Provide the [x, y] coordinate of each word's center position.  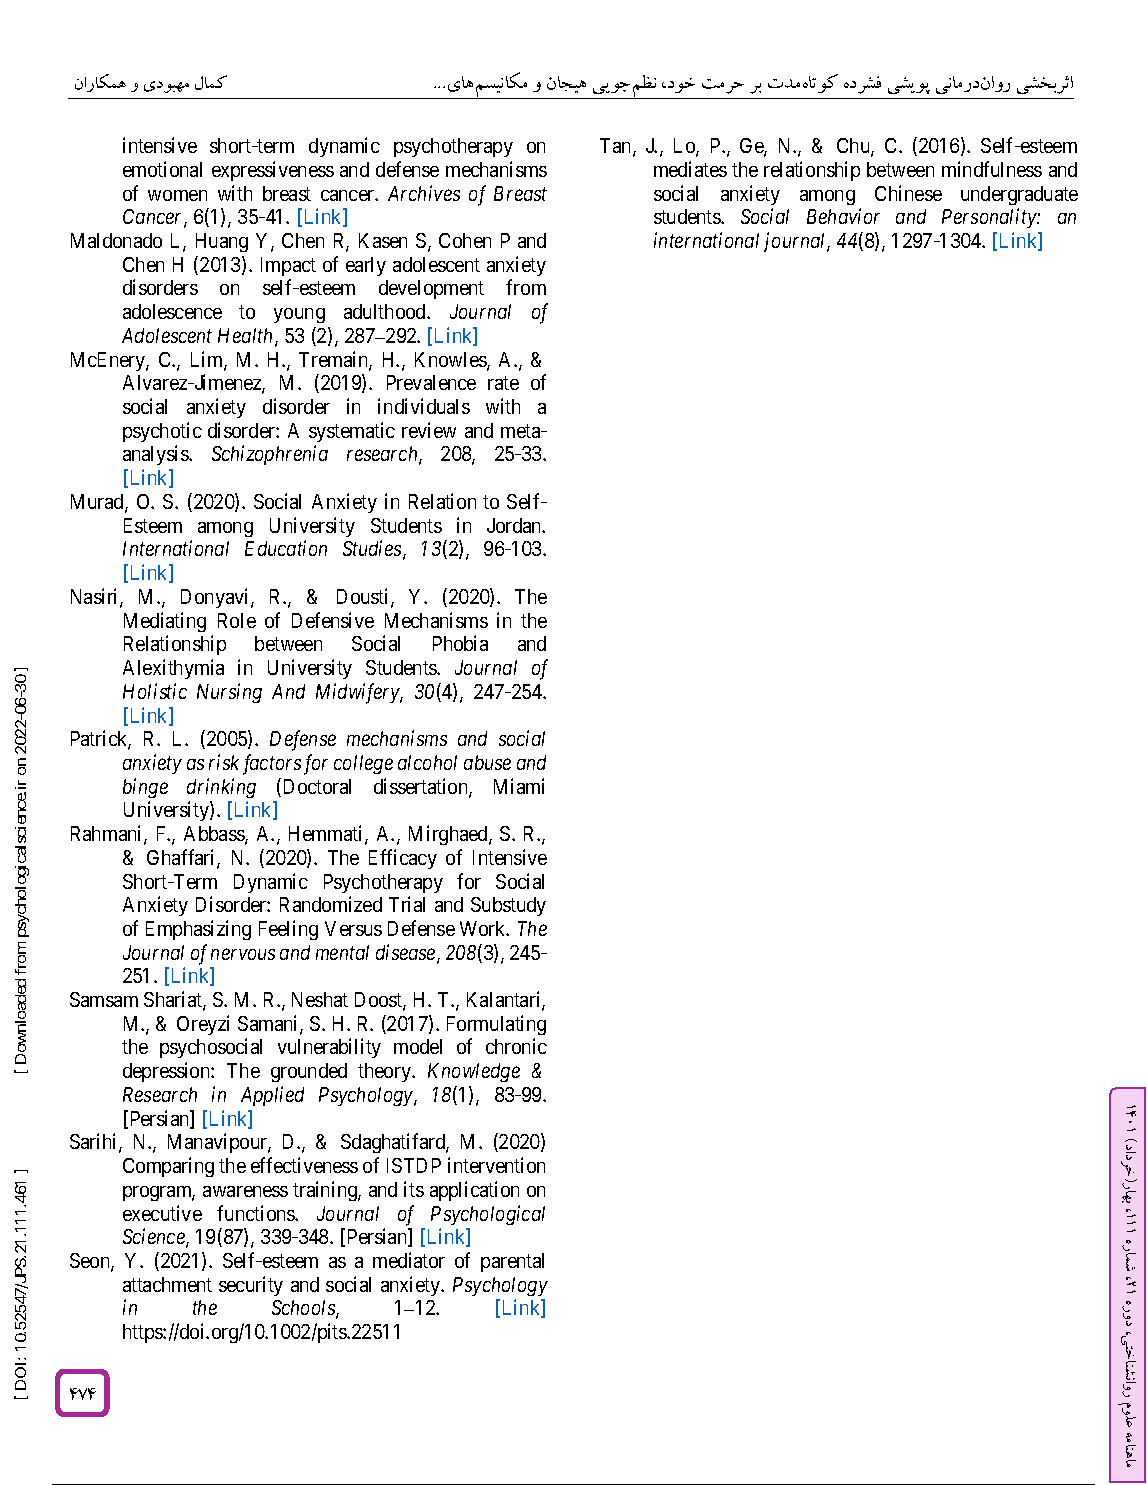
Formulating [496, 1025]
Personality [990, 218]
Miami [519, 786]
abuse [487, 762]
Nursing [229, 693]
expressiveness [273, 171]
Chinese [908, 193]
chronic [516, 1046]
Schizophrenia [270, 455]
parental [512, 1262]
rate [503, 383]
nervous [243, 954]
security [251, 1286]
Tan [617, 147]
